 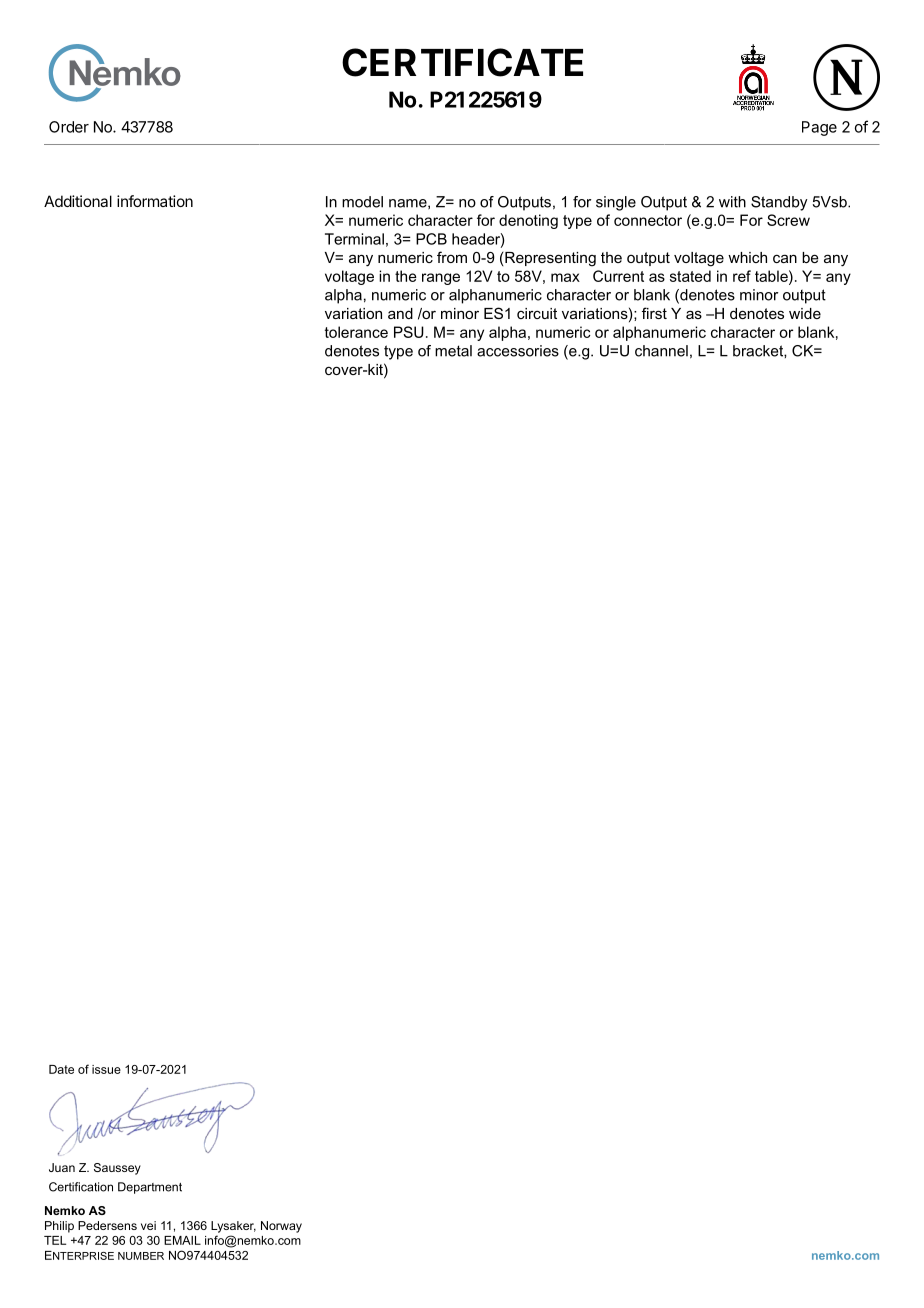 What do you see at coordinates (356, 332) in the screenshot?
I see `tolerance` at bounding box center [356, 332].
